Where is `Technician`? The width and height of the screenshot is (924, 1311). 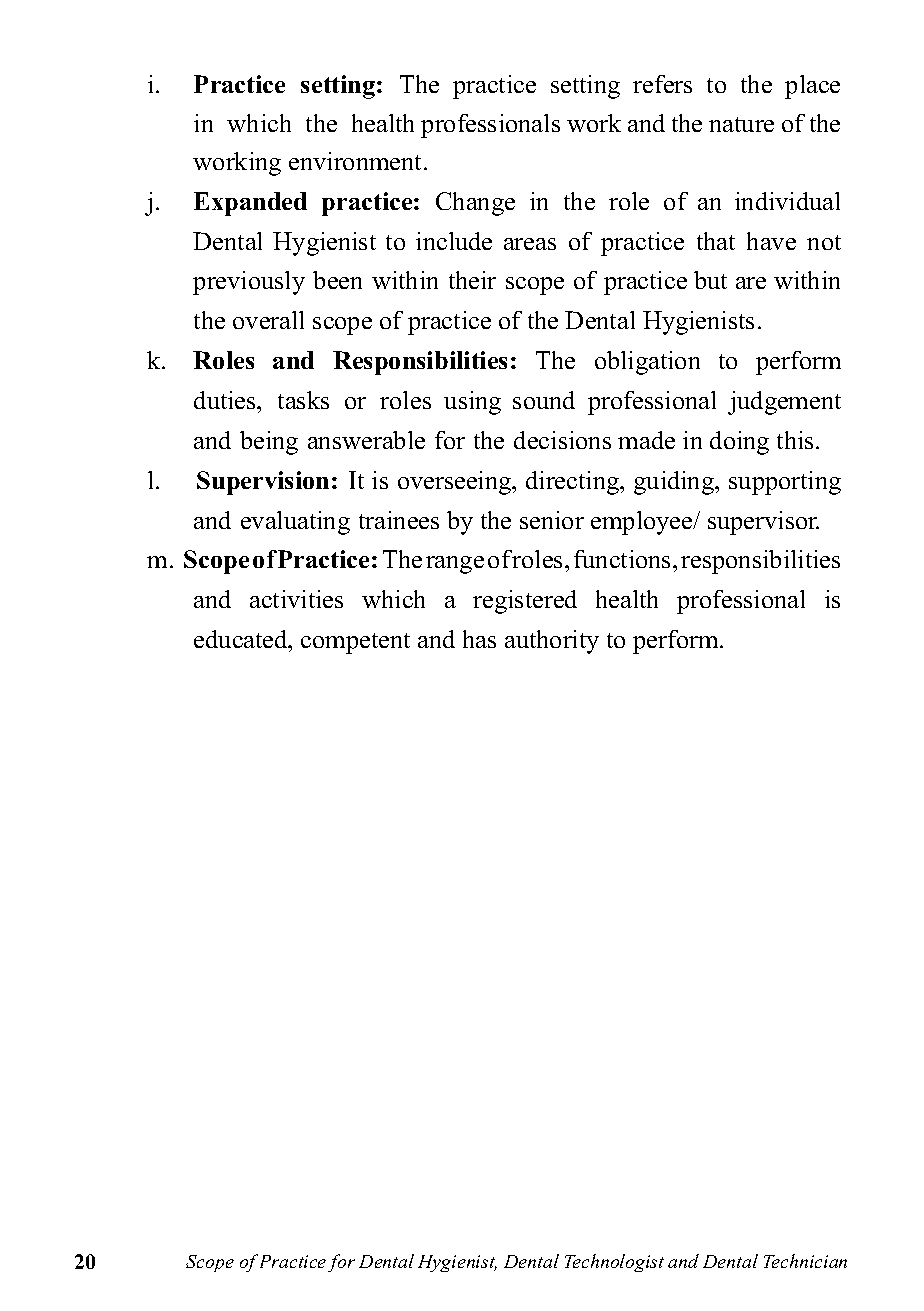 Technician is located at coordinates (805, 1261).
